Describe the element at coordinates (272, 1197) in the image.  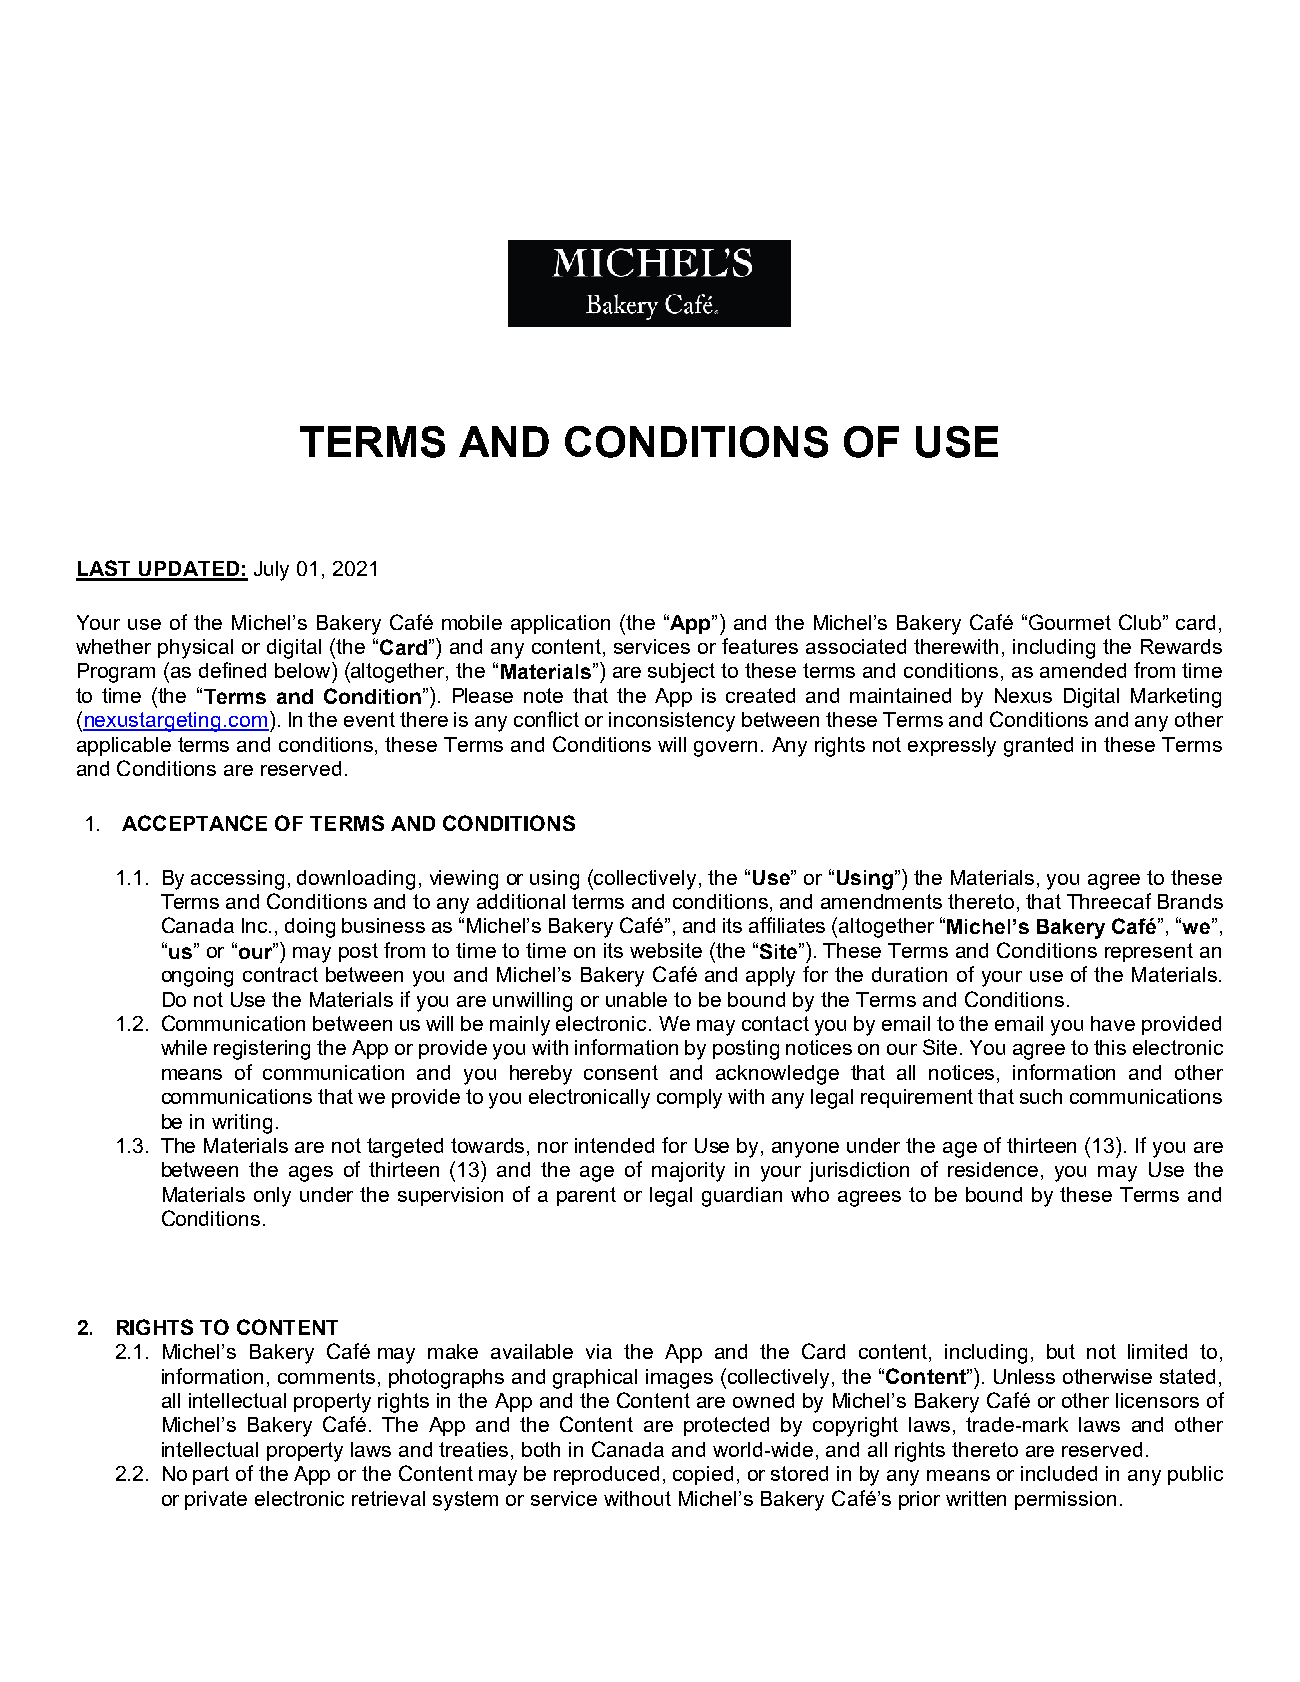
I see `only` at that location.
